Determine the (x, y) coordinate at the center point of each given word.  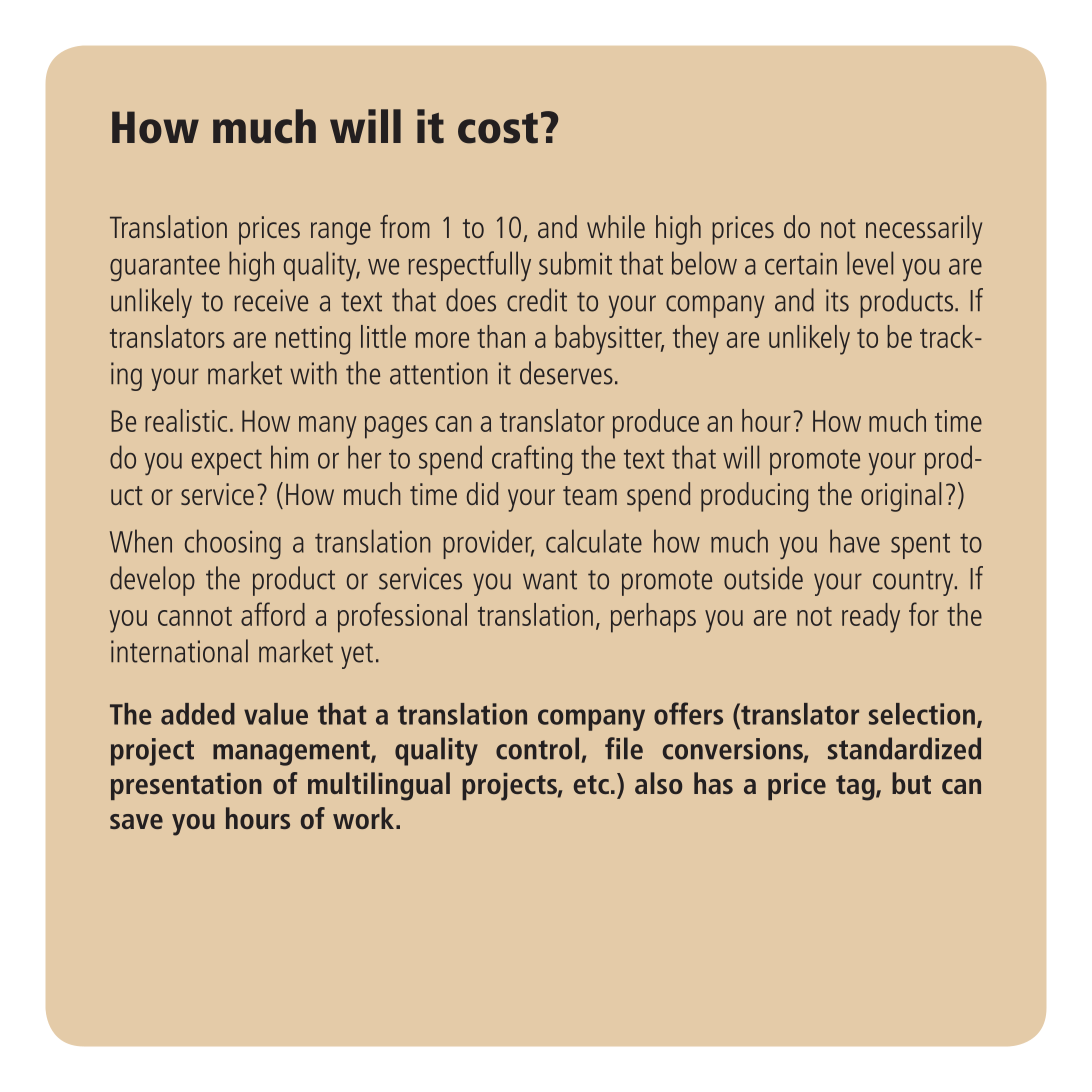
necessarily (924, 230)
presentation (186, 786)
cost (498, 128)
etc (591, 784)
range (341, 233)
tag (856, 788)
